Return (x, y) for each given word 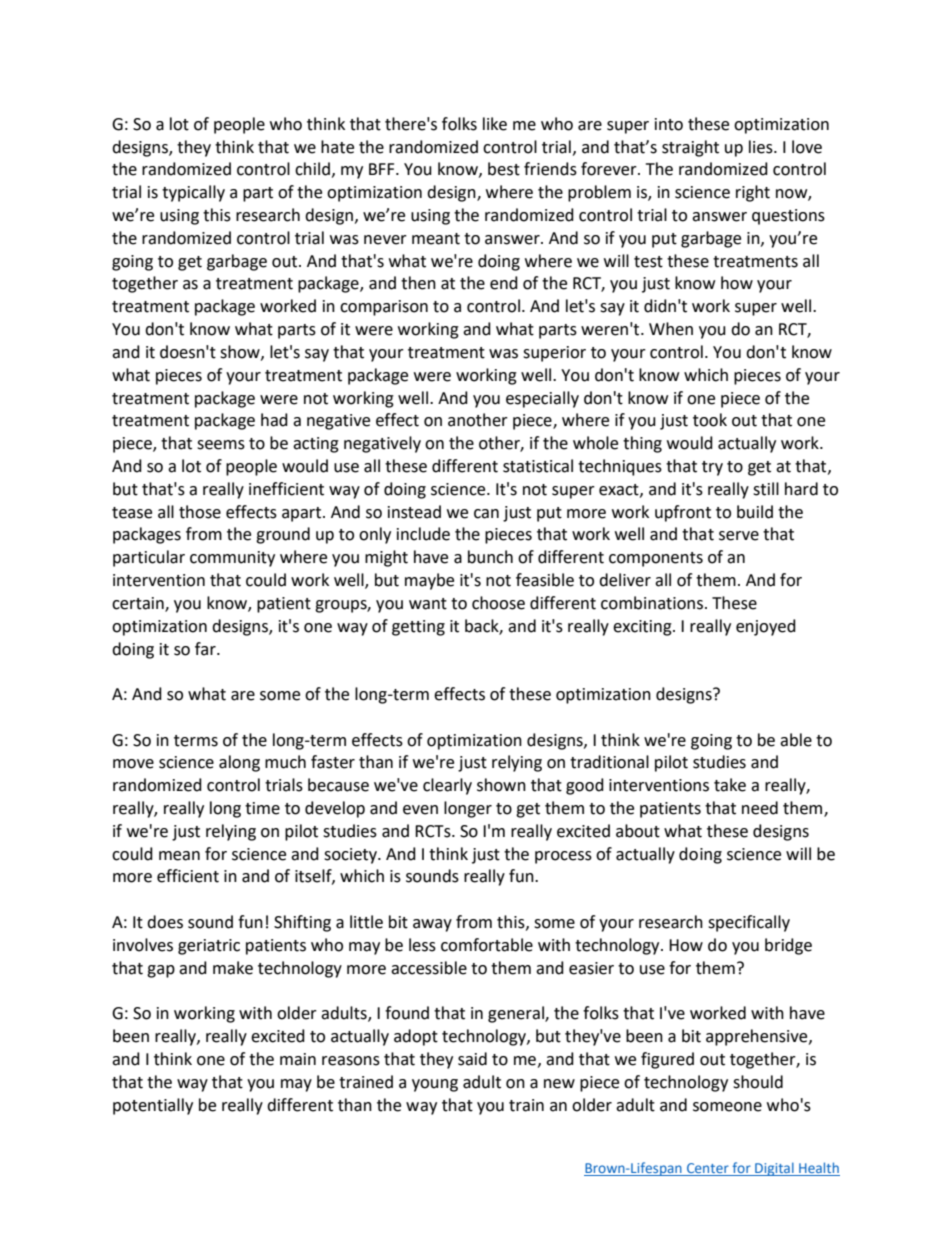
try (712, 468)
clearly (447, 786)
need (760, 808)
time (262, 808)
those (200, 512)
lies (762, 147)
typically (193, 193)
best (504, 169)
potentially (153, 1106)
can (486, 514)
